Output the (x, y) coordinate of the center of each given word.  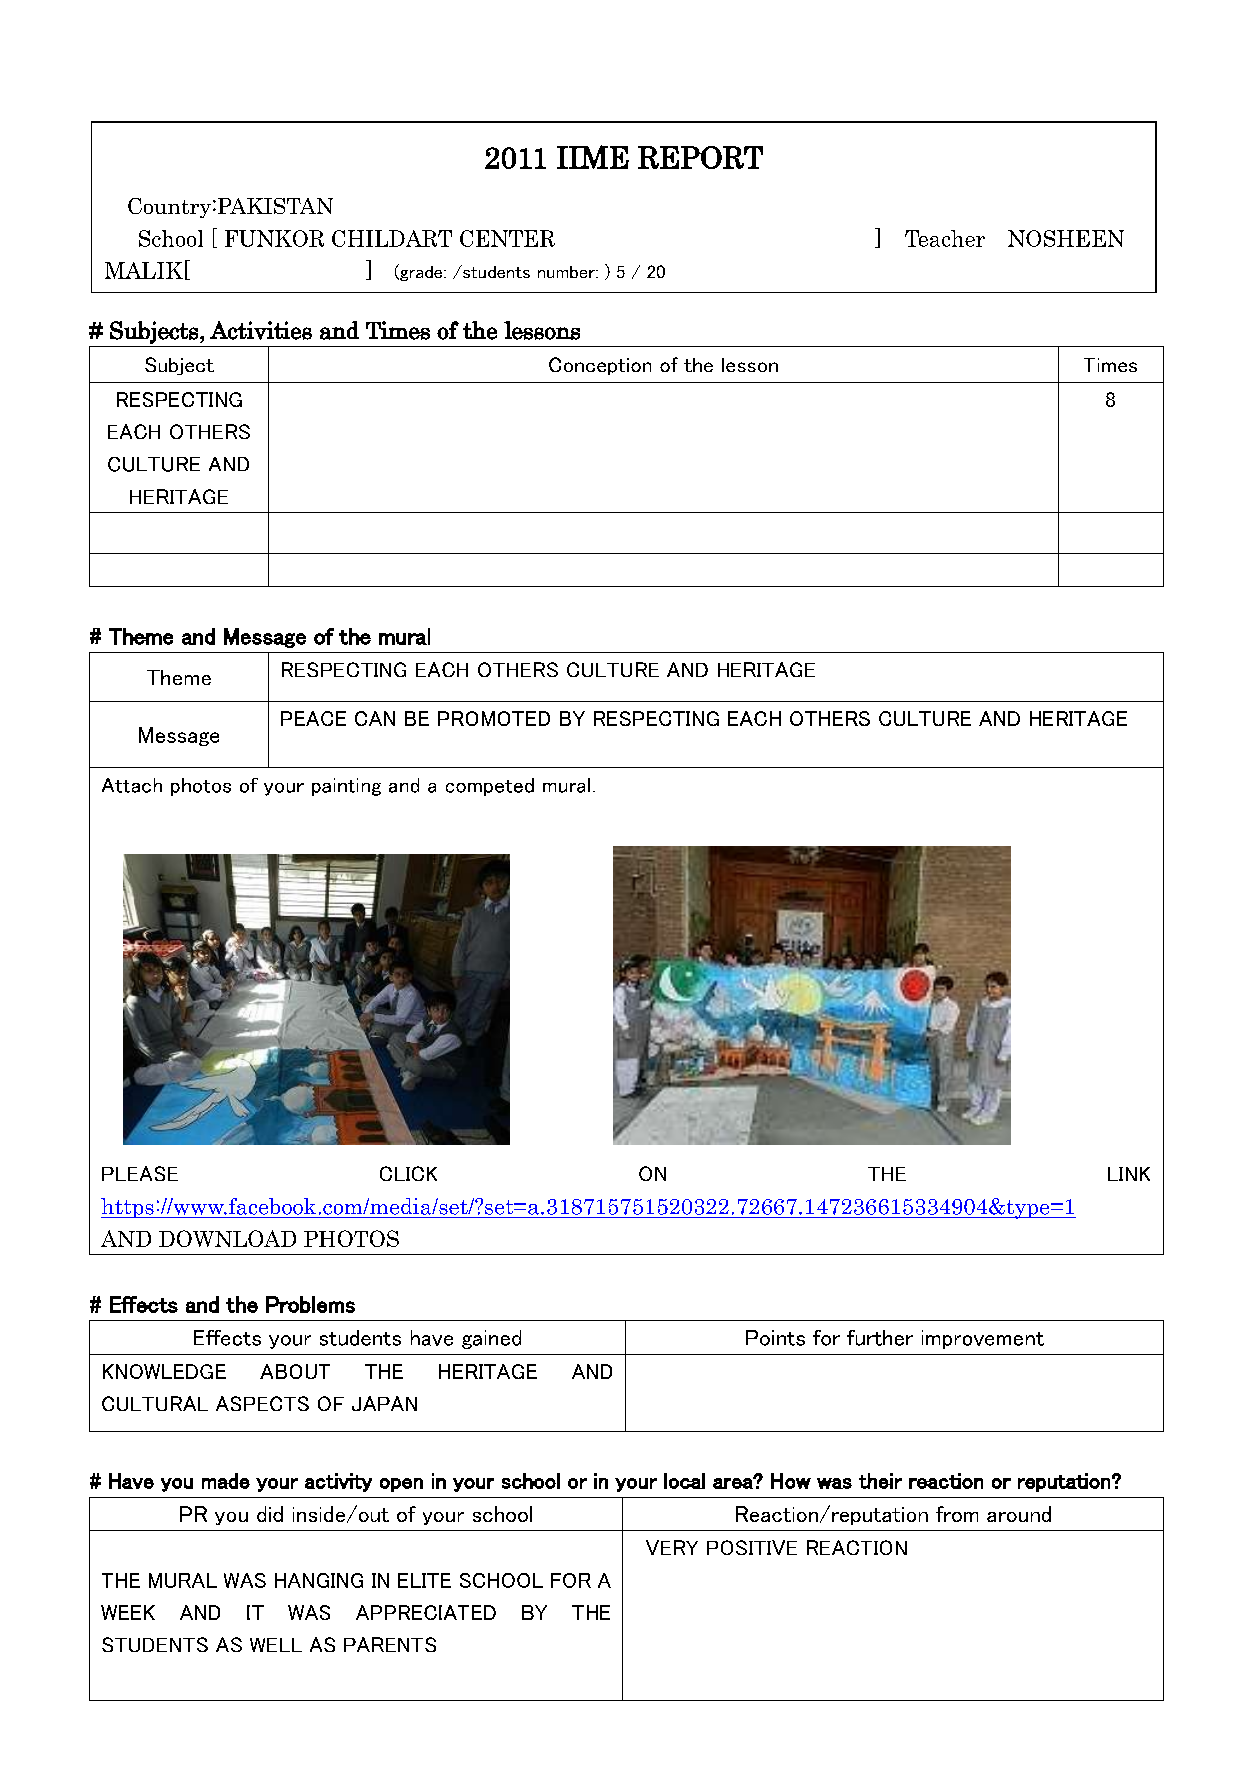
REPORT (700, 157)
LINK (1129, 1174)
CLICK (408, 1173)
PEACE (313, 718)
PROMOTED (494, 718)
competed (490, 787)
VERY (672, 1547)
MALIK (144, 270)
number (567, 272)
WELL (276, 1645)
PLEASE (140, 1173)
